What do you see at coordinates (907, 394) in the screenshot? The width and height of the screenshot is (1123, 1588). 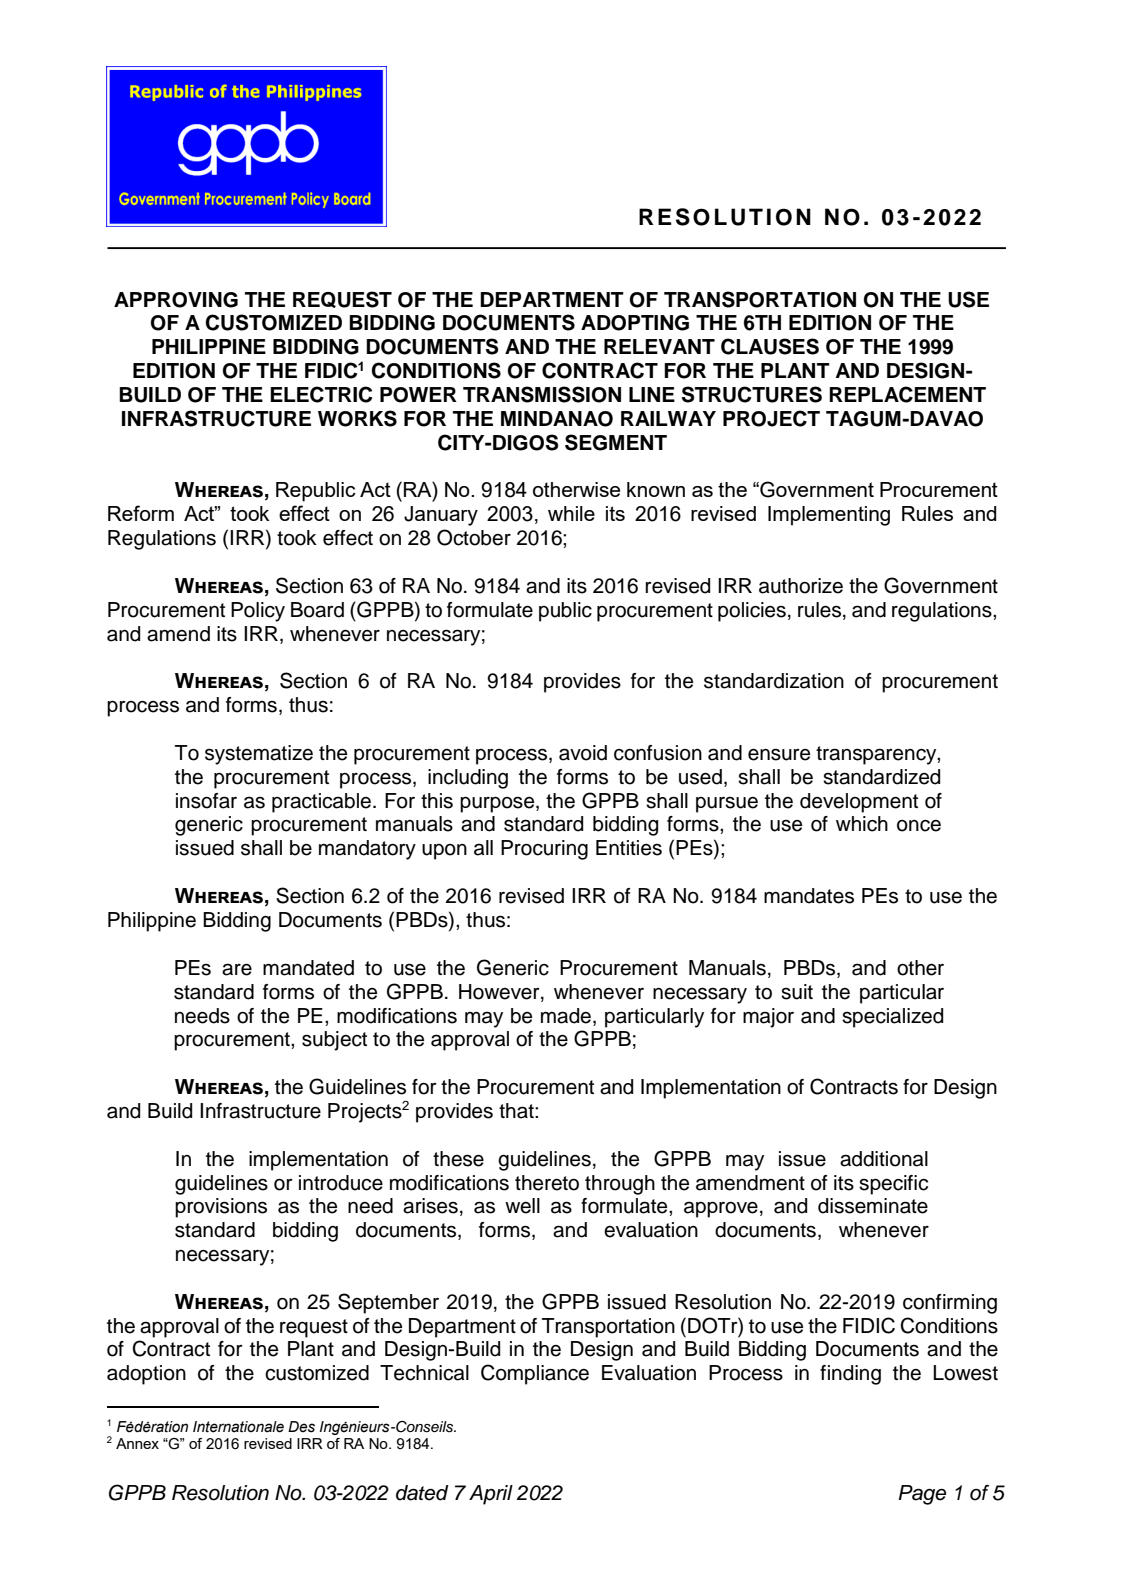 I see `REPLACEMENT` at bounding box center [907, 394].
